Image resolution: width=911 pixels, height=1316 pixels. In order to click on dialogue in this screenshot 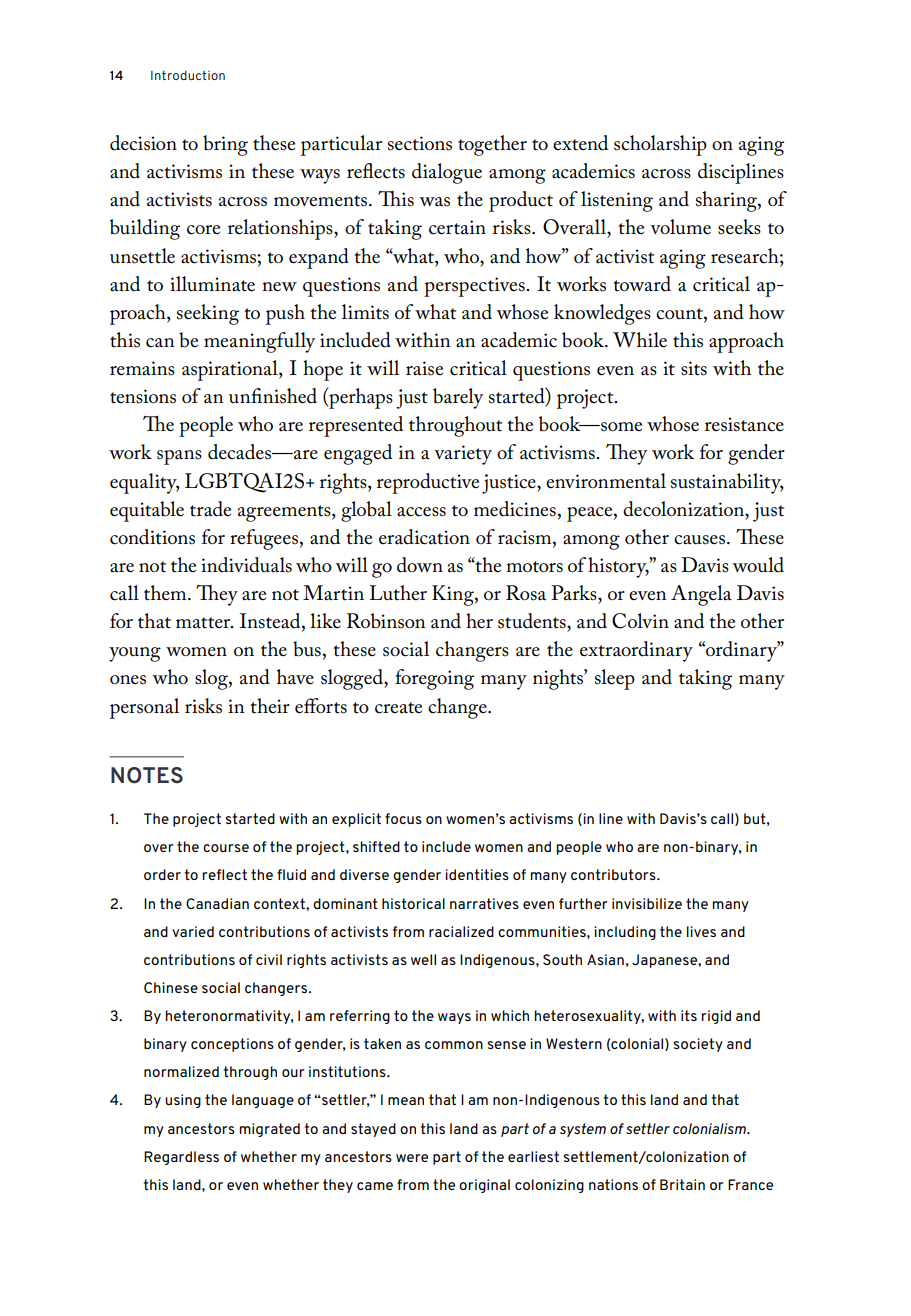, I will do `click(447, 173)`.
